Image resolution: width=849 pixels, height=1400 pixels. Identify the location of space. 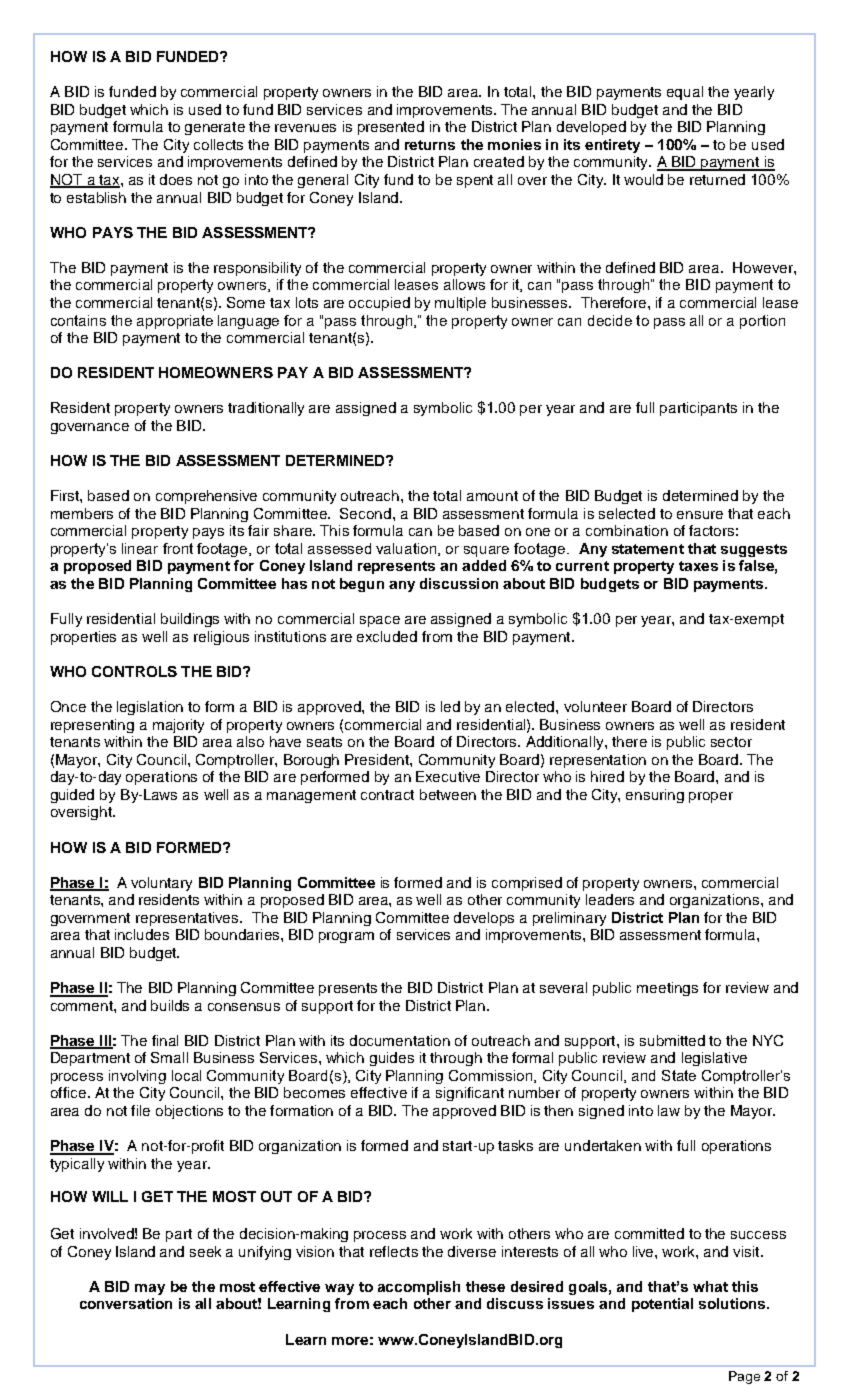
(380, 621).
